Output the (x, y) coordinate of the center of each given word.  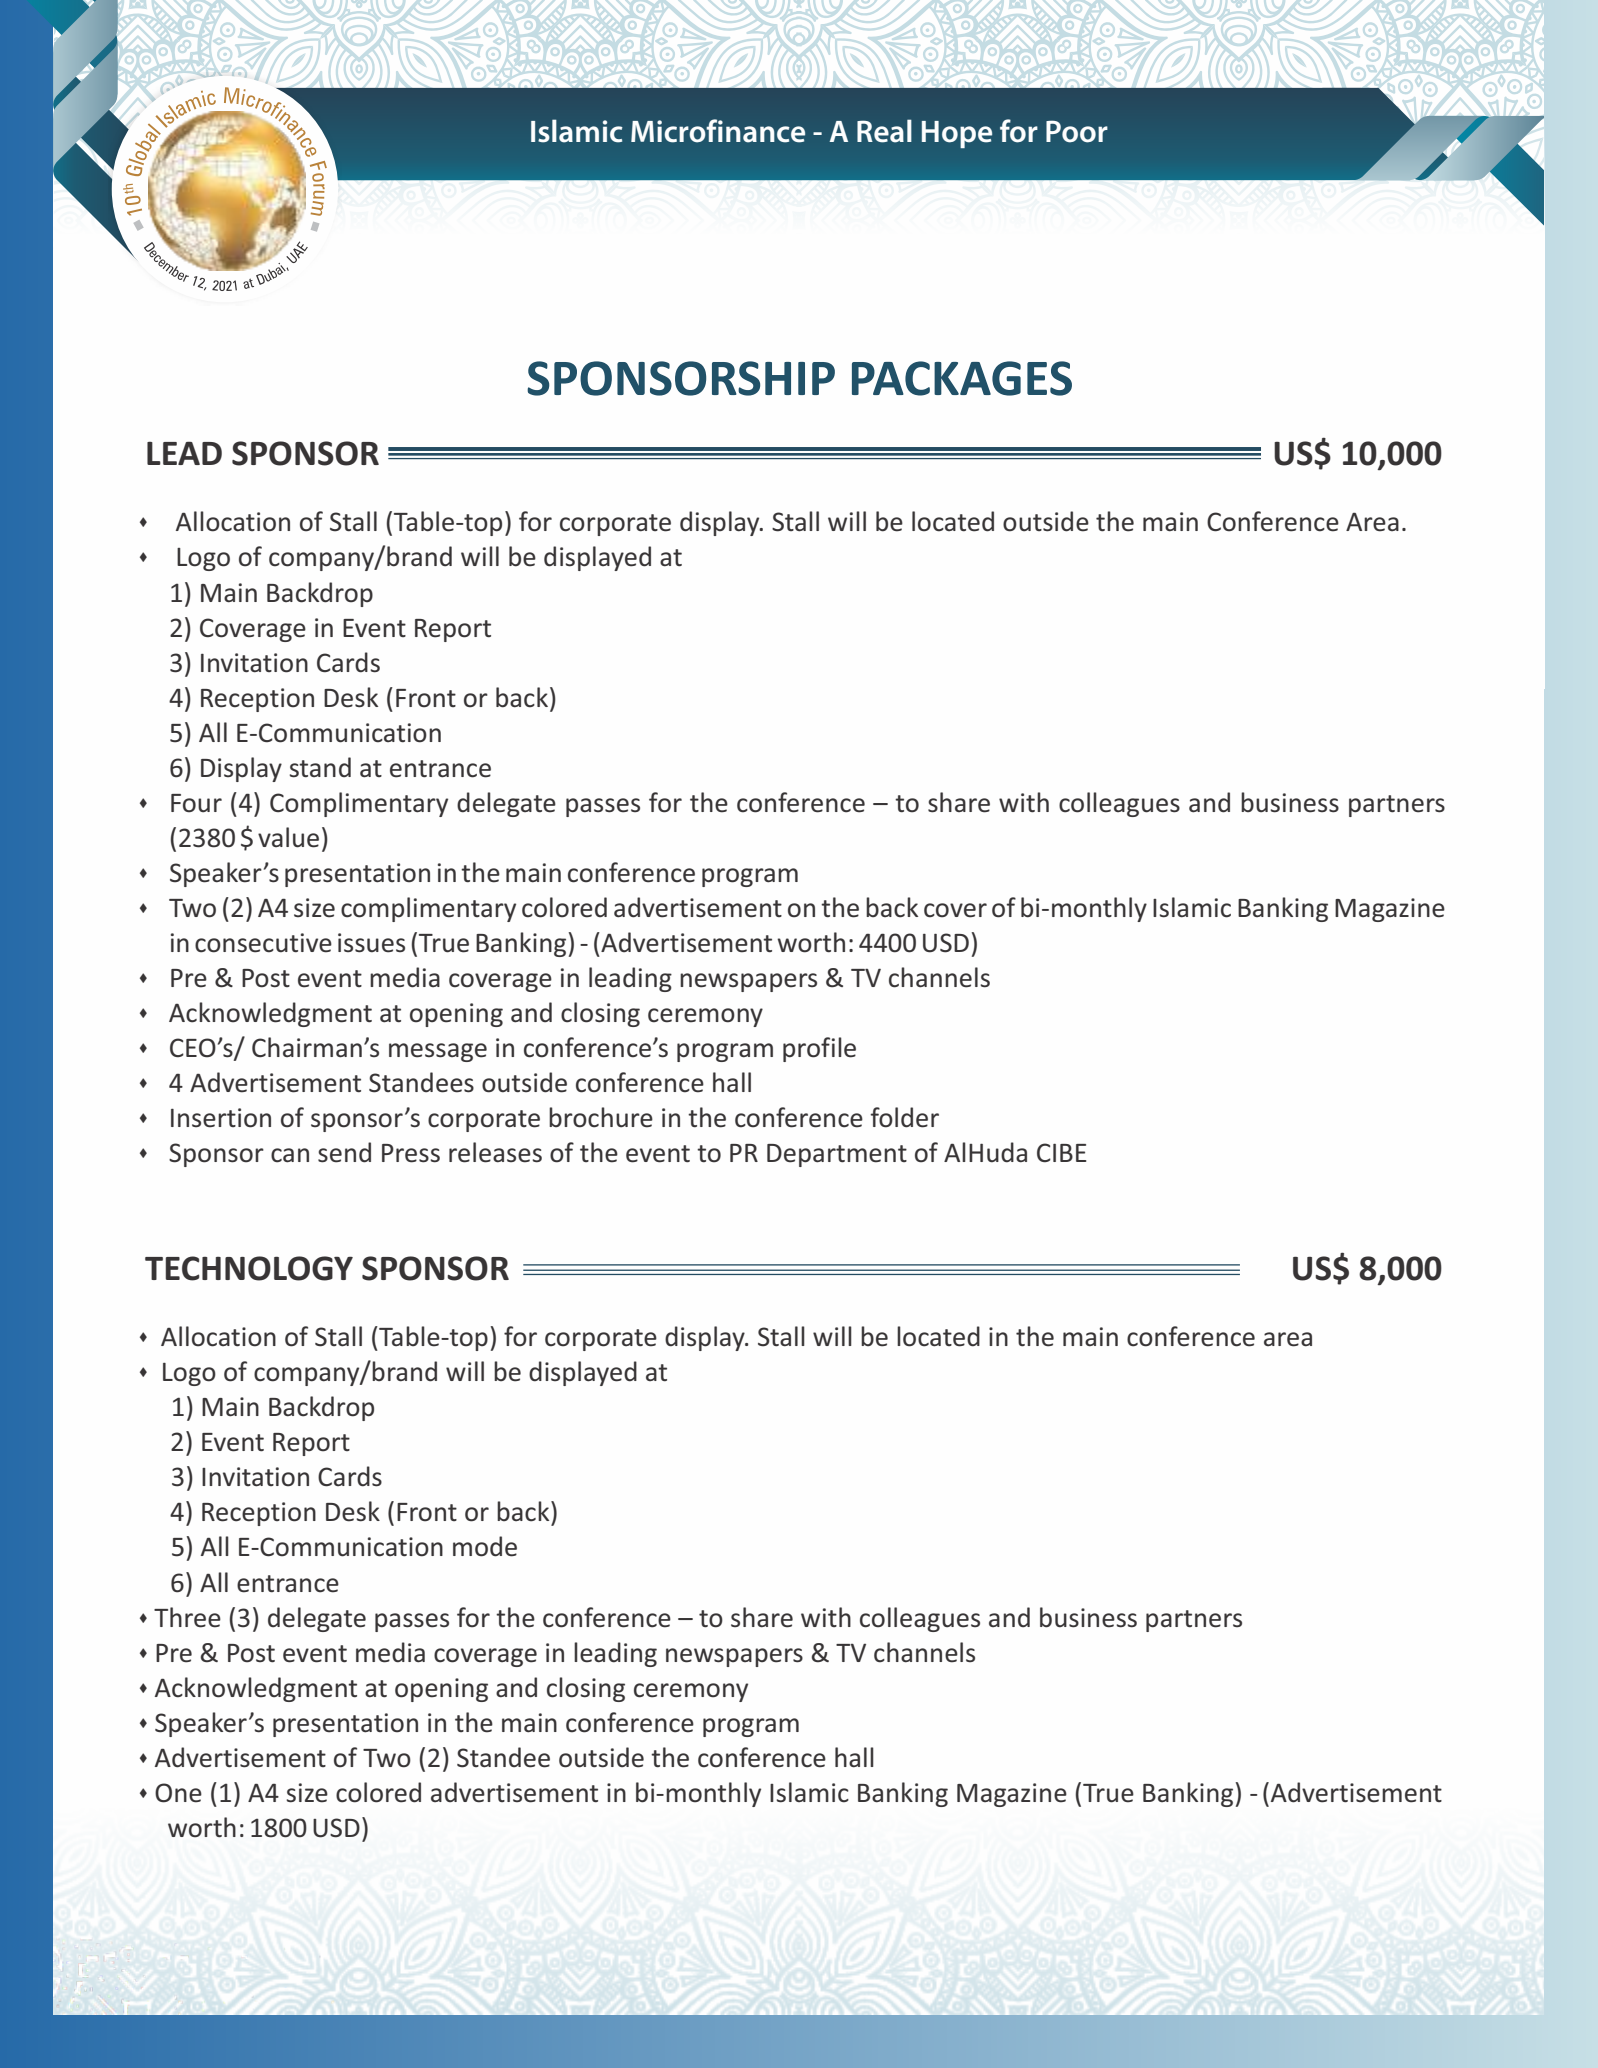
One (178, 1793)
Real (884, 131)
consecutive (263, 943)
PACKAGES (962, 378)
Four (196, 803)
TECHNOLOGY (249, 1268)
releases (495, 1152)
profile (819, 1049)
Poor (1077, 131)
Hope (957, 134)
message (438, 1052)
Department (837, 1155)
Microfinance (718, 131)
